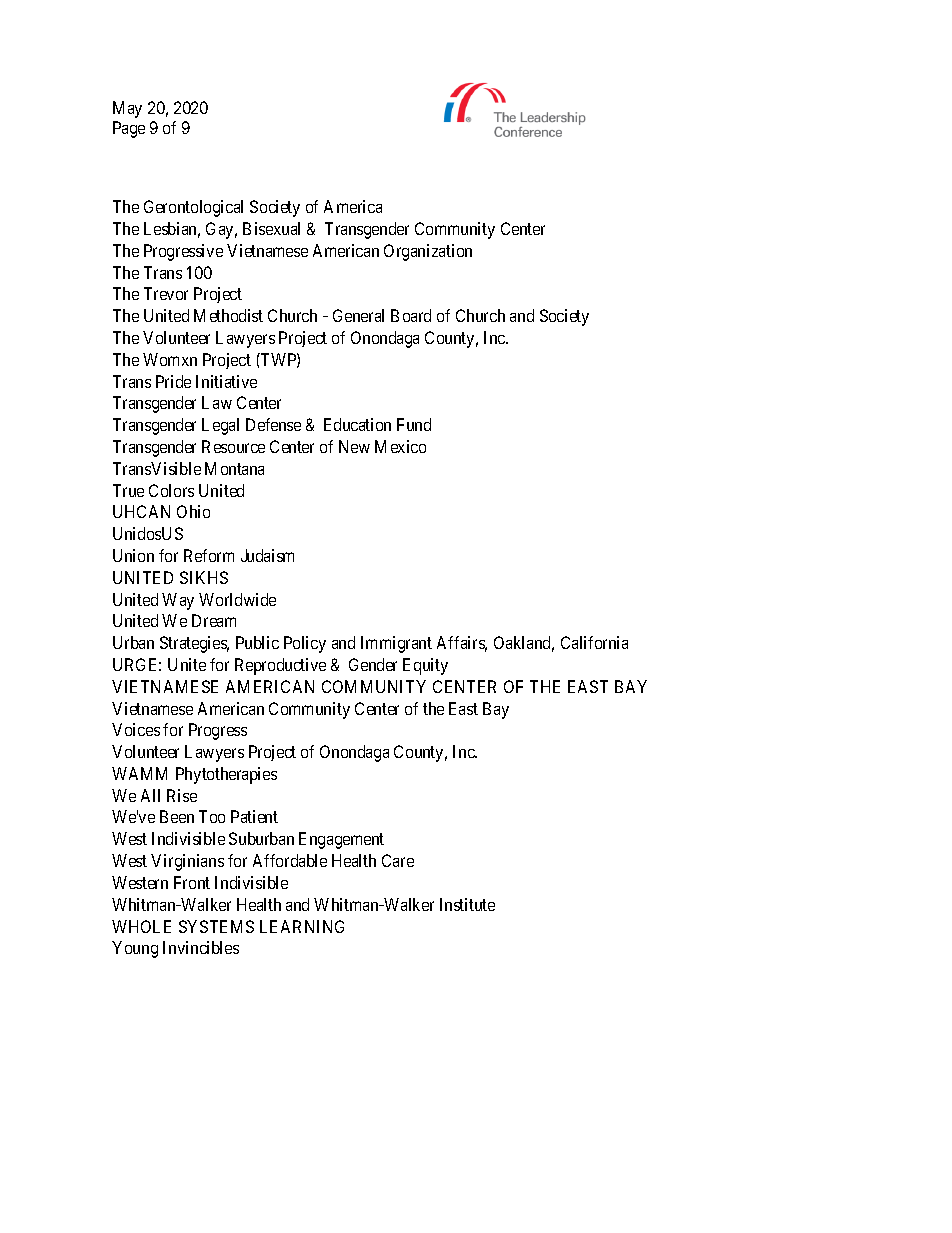 The height and width of the screenshot is (1233, 952). Describe the element at coordinates (136, 729) in the screenshot. I see `Voices` at that location.
